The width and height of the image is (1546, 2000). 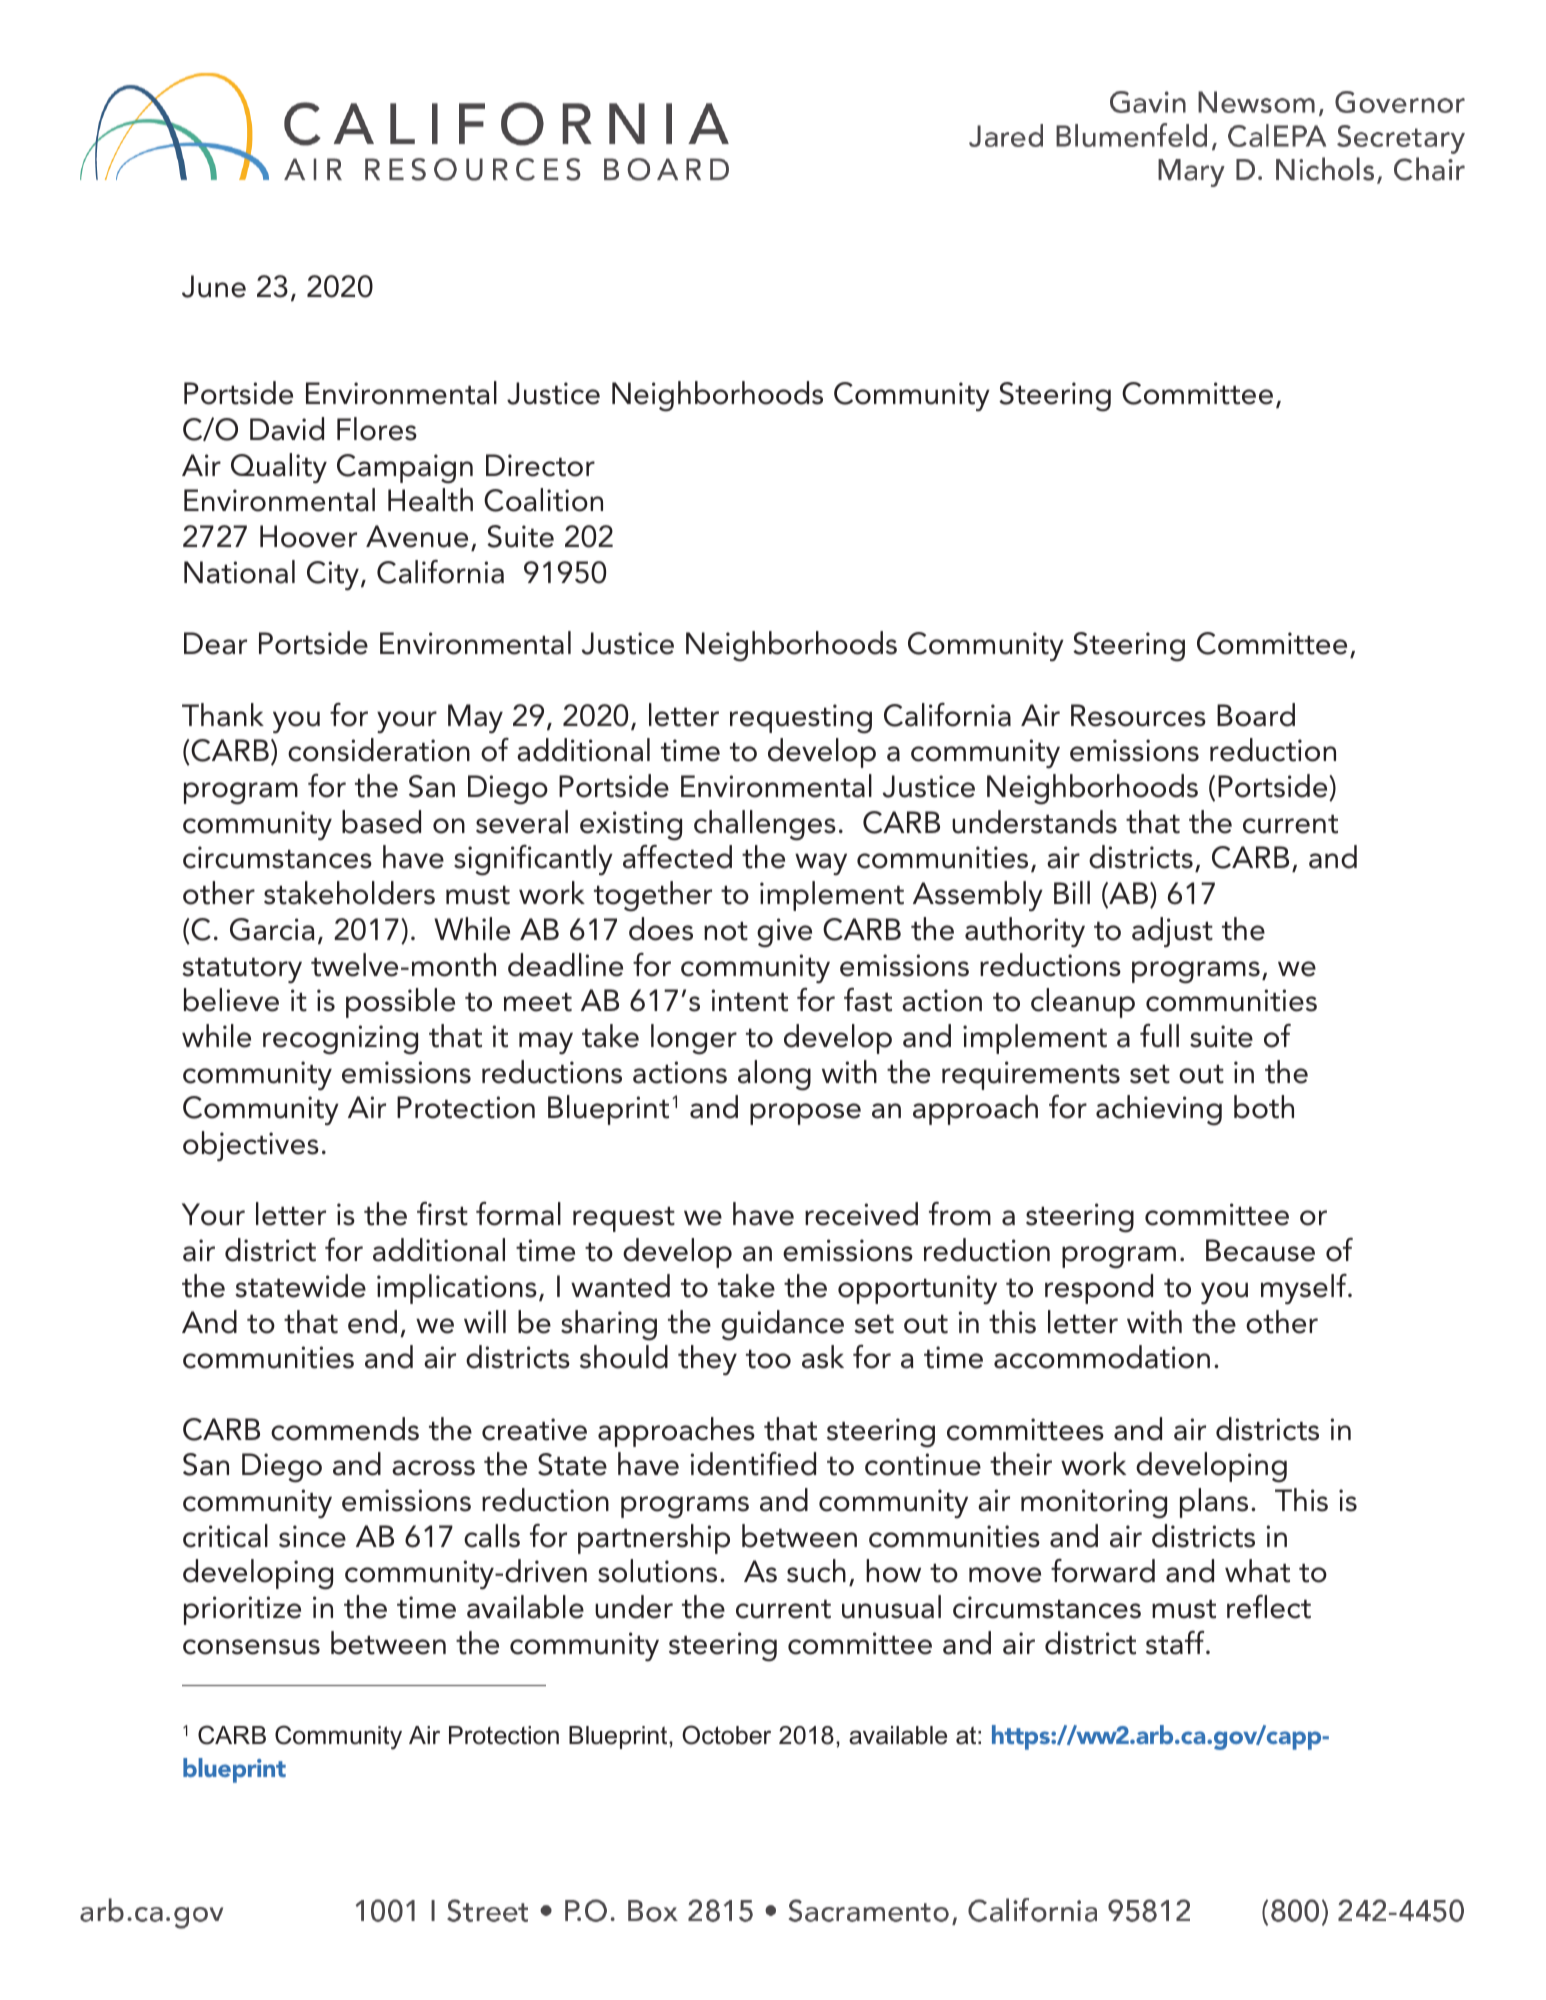 I want to click on staff, so click(x=1176, y=1642).
